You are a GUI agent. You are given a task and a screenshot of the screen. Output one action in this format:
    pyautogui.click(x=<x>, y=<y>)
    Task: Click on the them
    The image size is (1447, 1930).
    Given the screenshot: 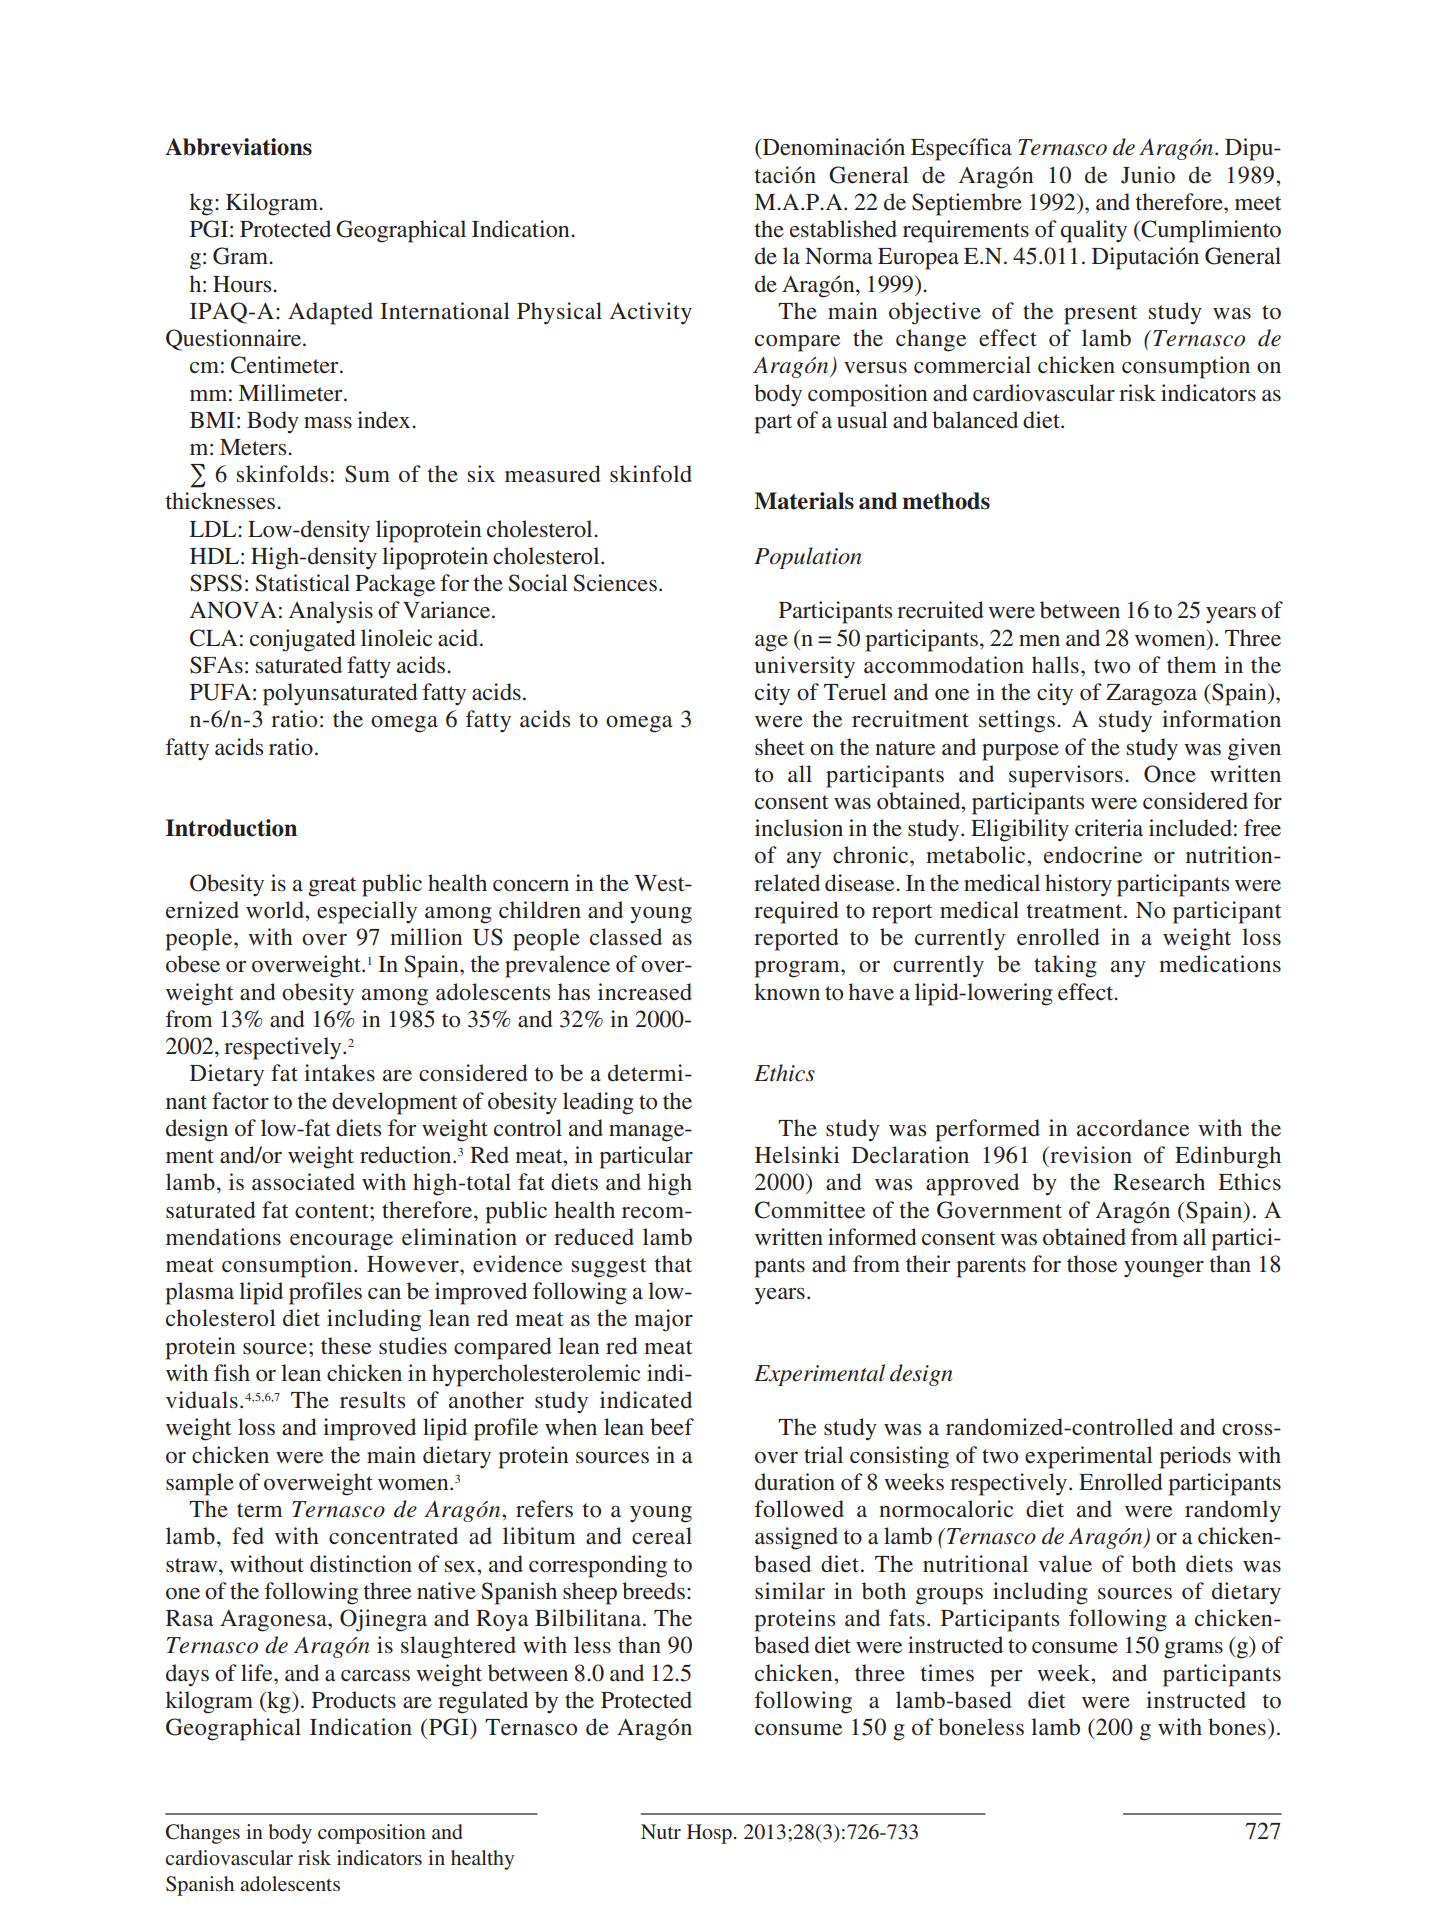 What is the action you would take?
    pyautogui.click(x=1192, y=665)
